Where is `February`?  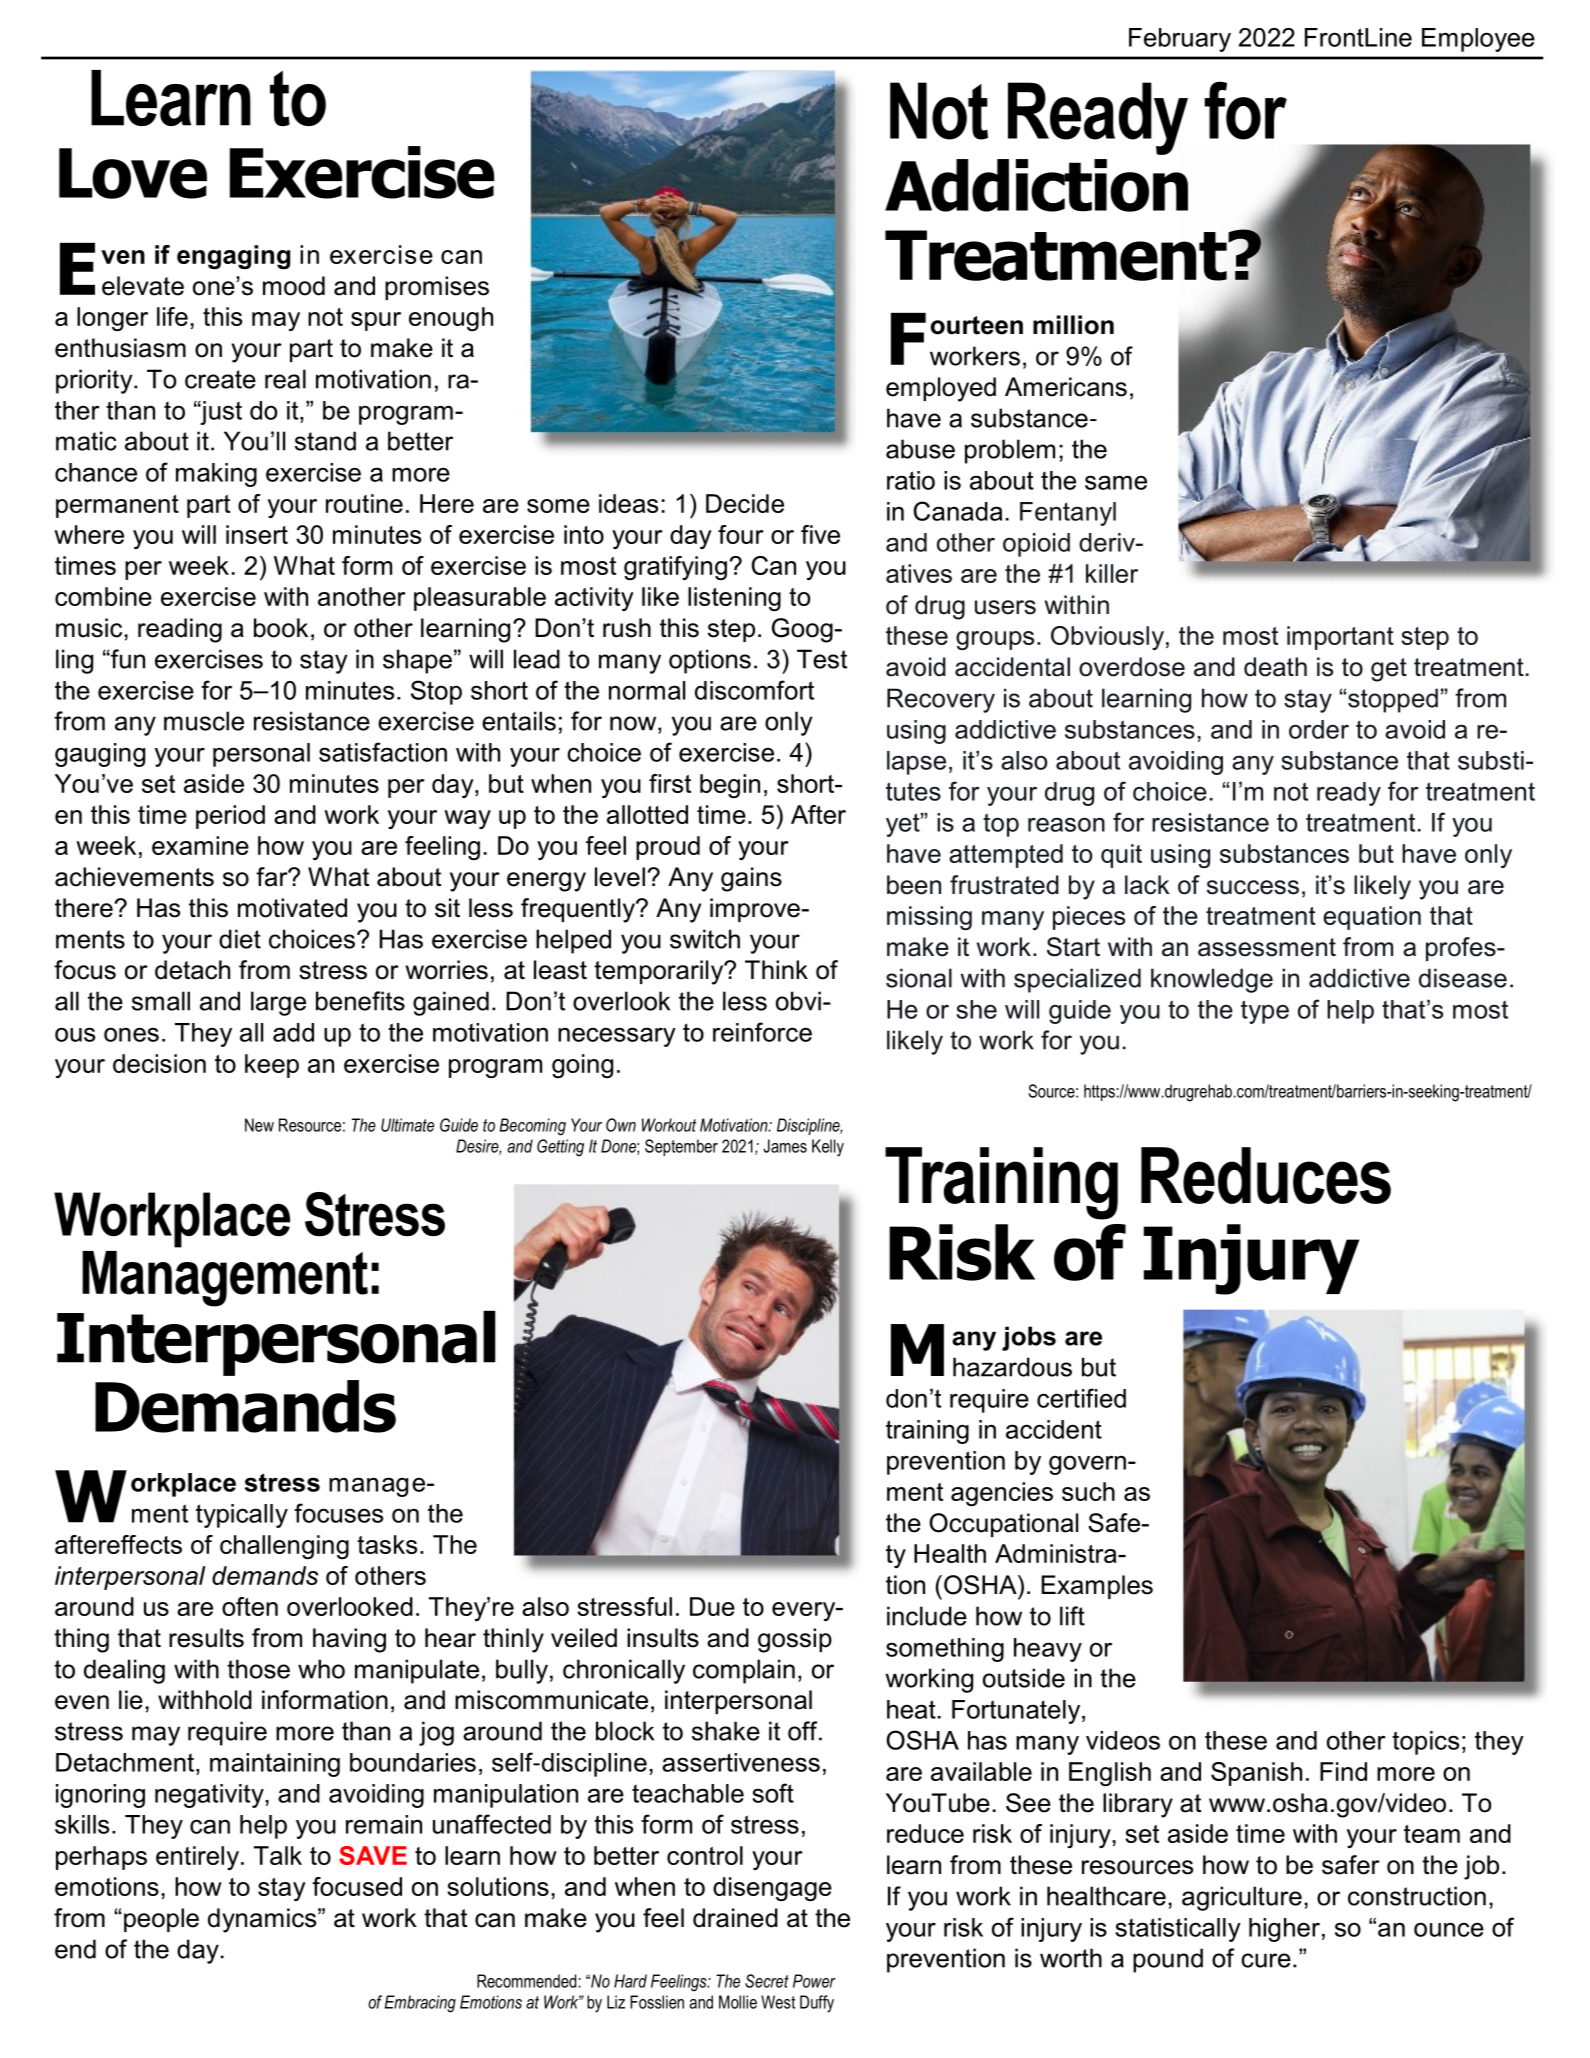 February is located at coordinates (1180, 40).
